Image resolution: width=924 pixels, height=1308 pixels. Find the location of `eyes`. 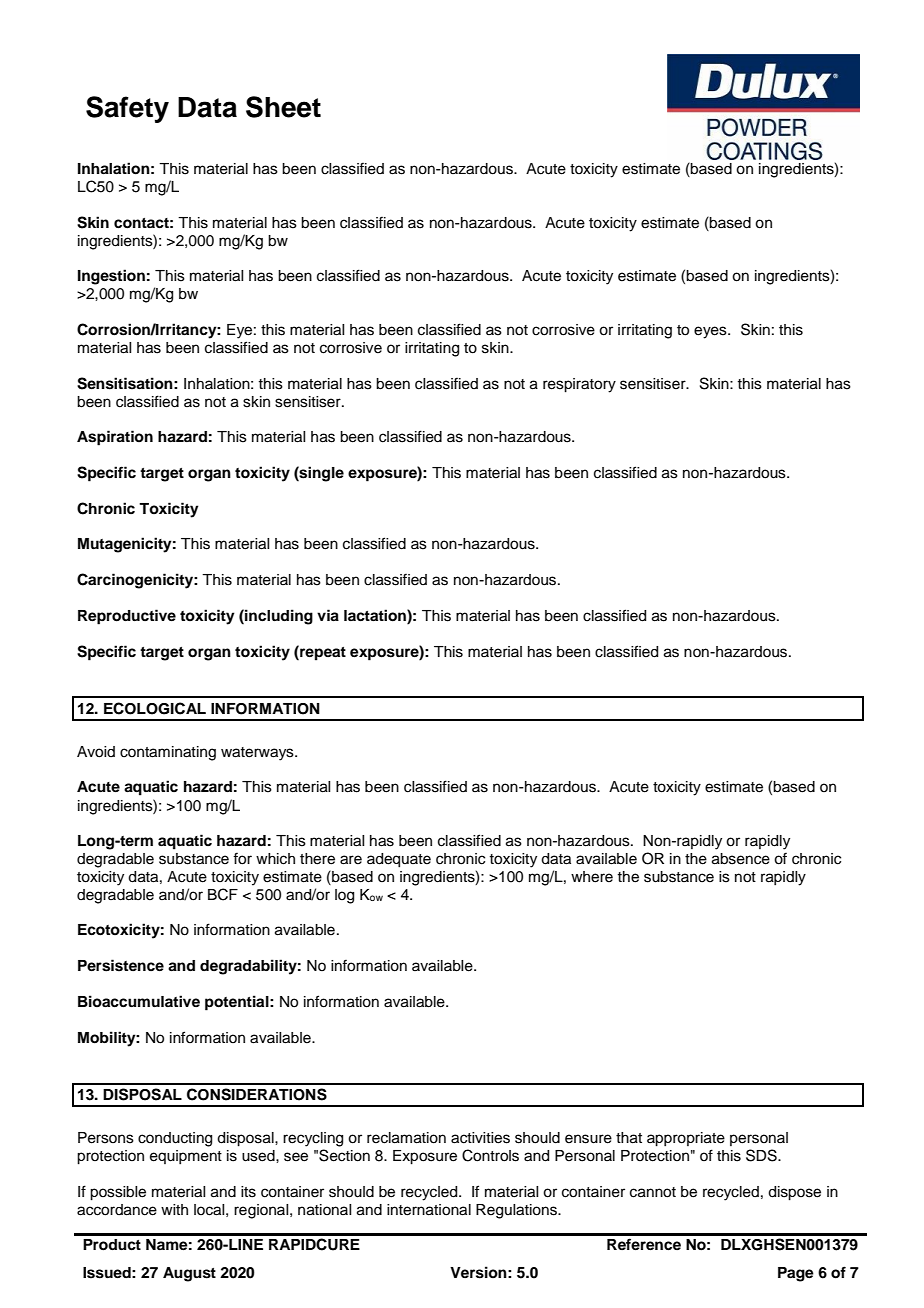

eyes is located at coordinates (711, 332).
